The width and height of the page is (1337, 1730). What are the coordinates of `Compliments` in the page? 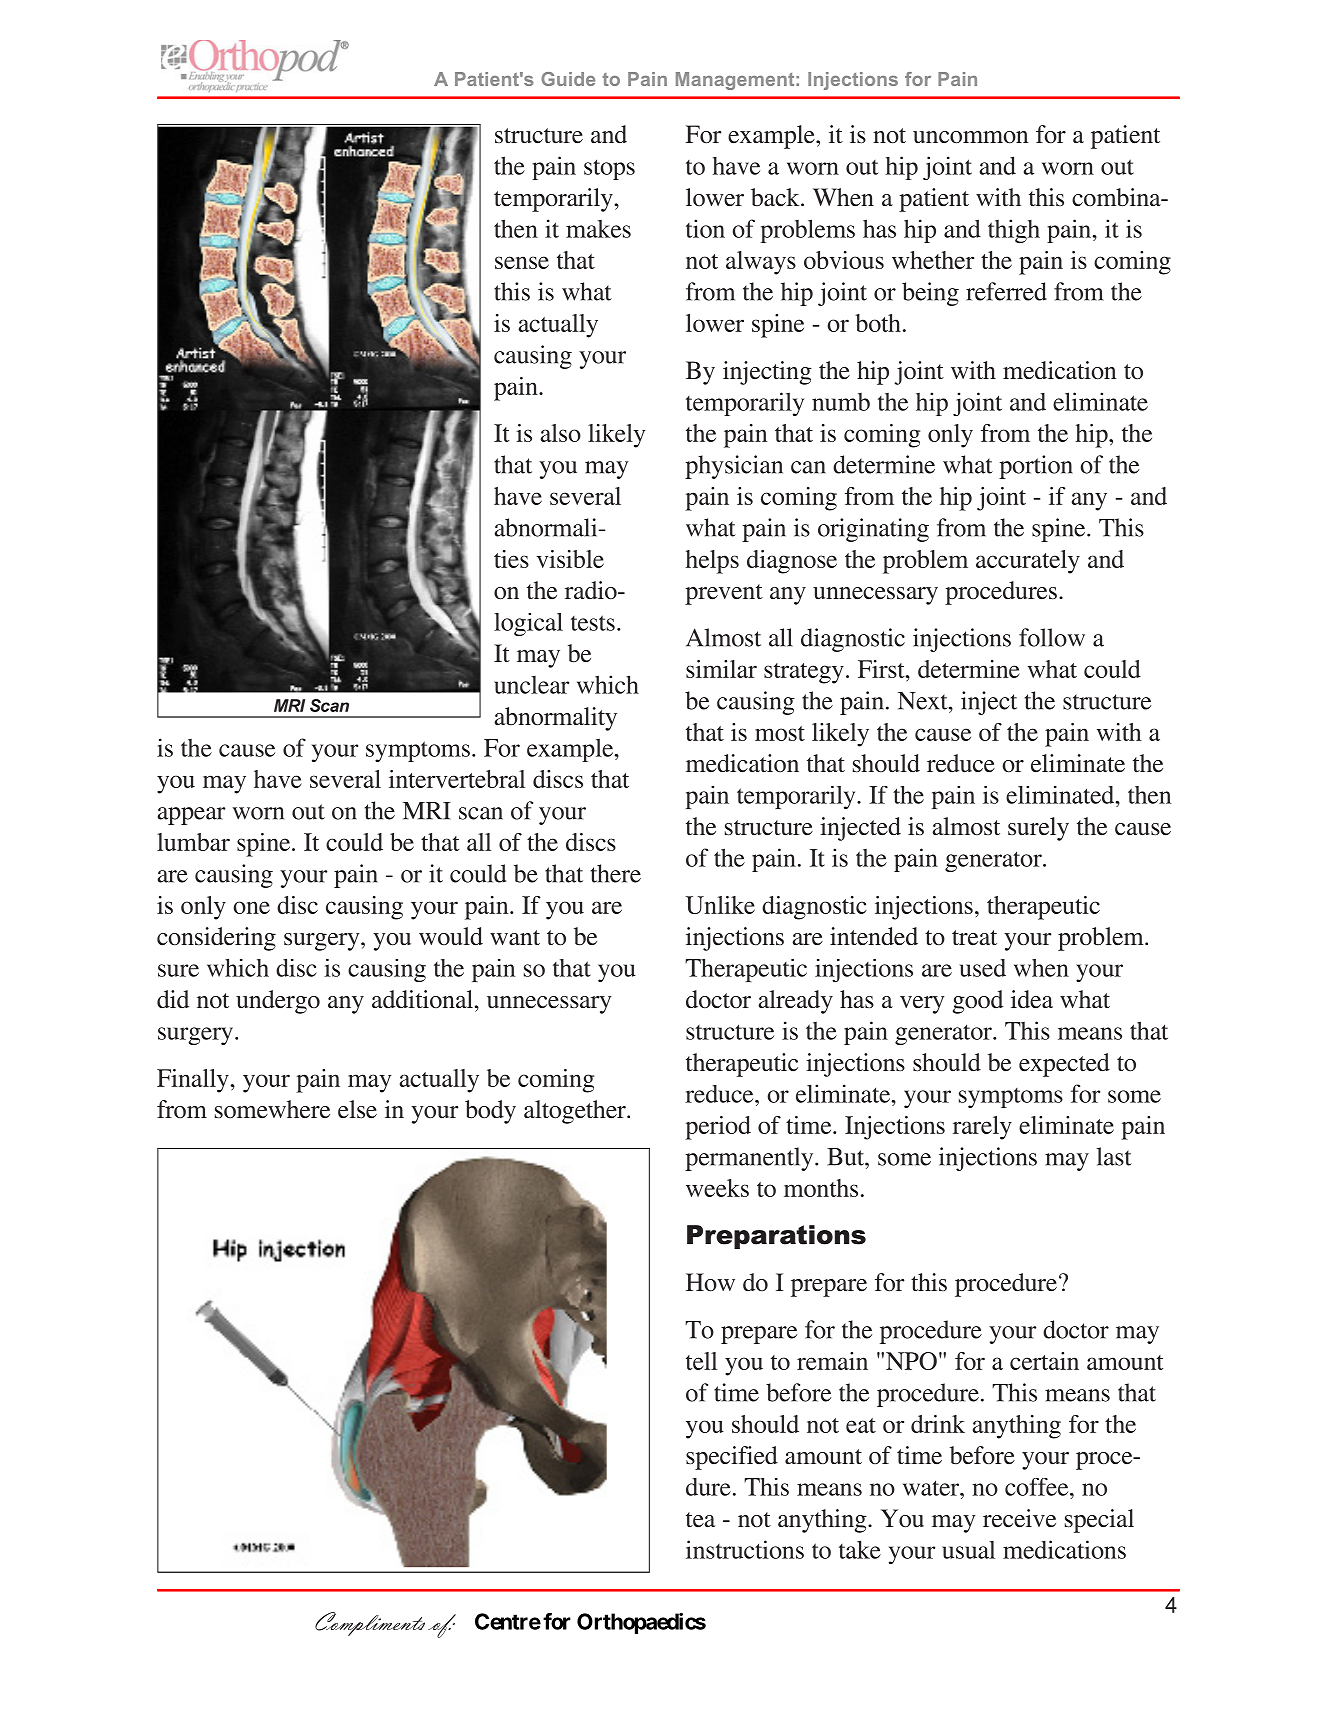 It's located at (370, 1624).
